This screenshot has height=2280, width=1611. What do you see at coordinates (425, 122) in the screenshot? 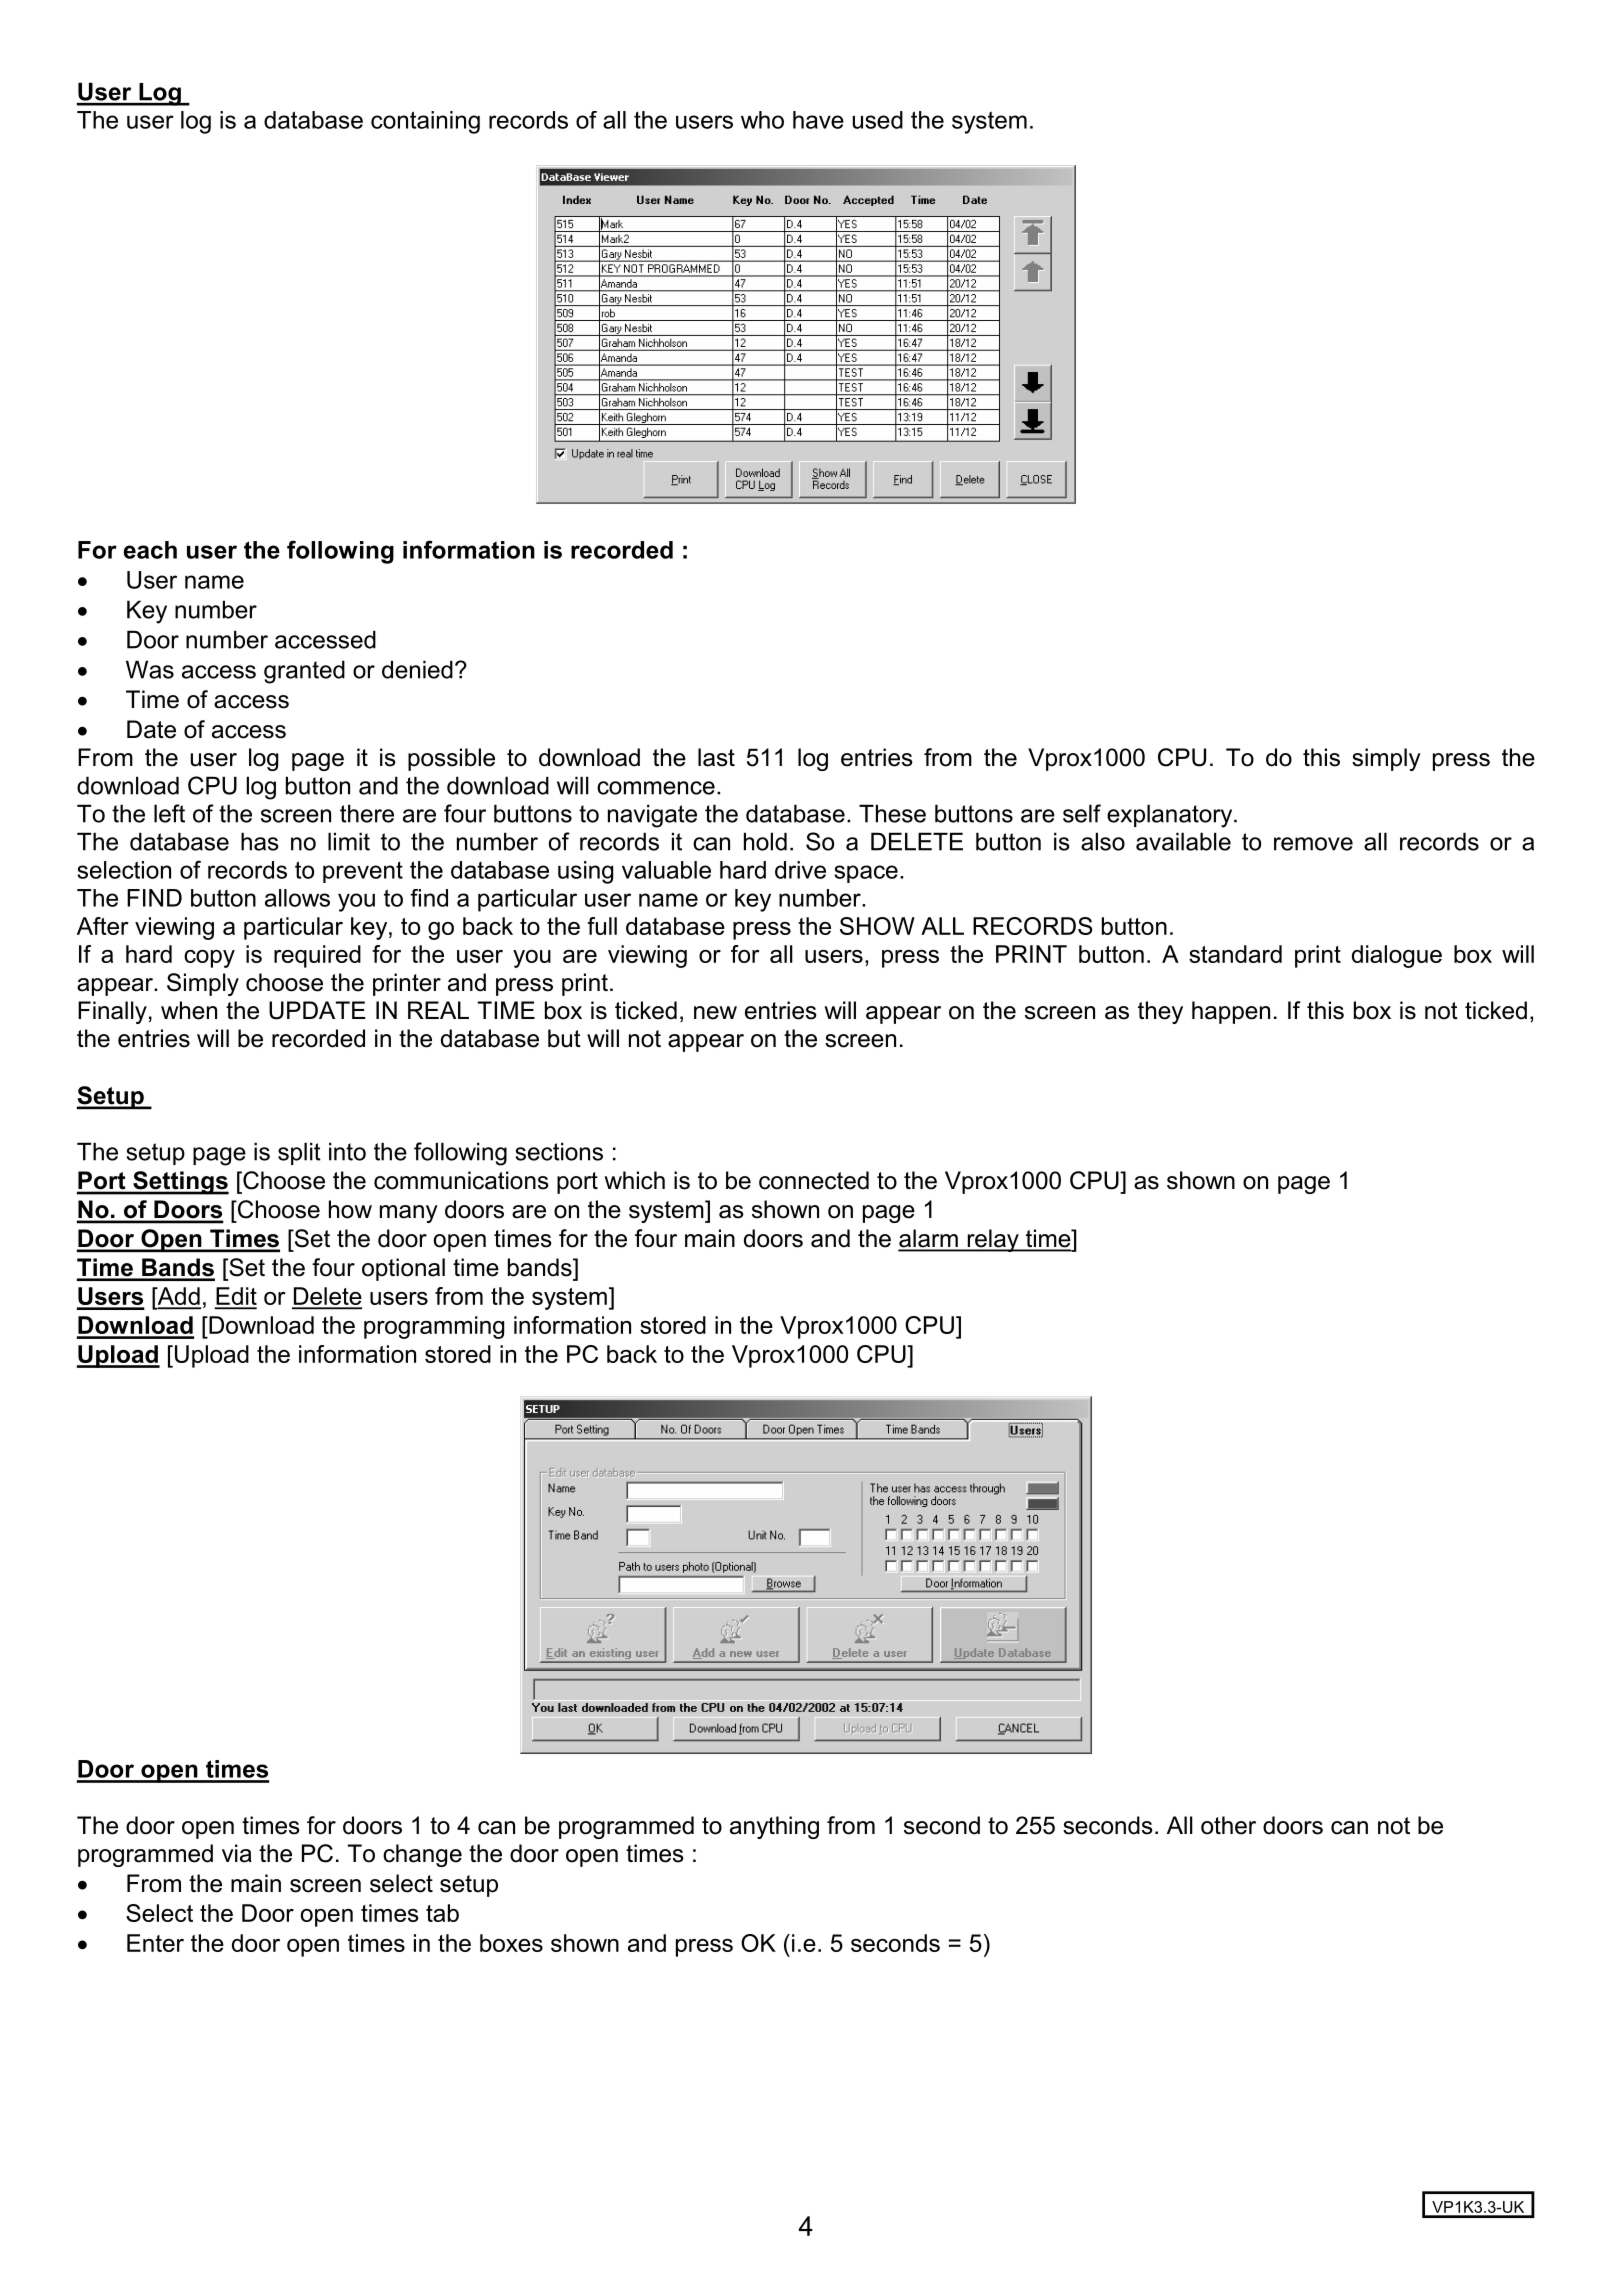
I see `containing` at bounding box center [425, 122].
